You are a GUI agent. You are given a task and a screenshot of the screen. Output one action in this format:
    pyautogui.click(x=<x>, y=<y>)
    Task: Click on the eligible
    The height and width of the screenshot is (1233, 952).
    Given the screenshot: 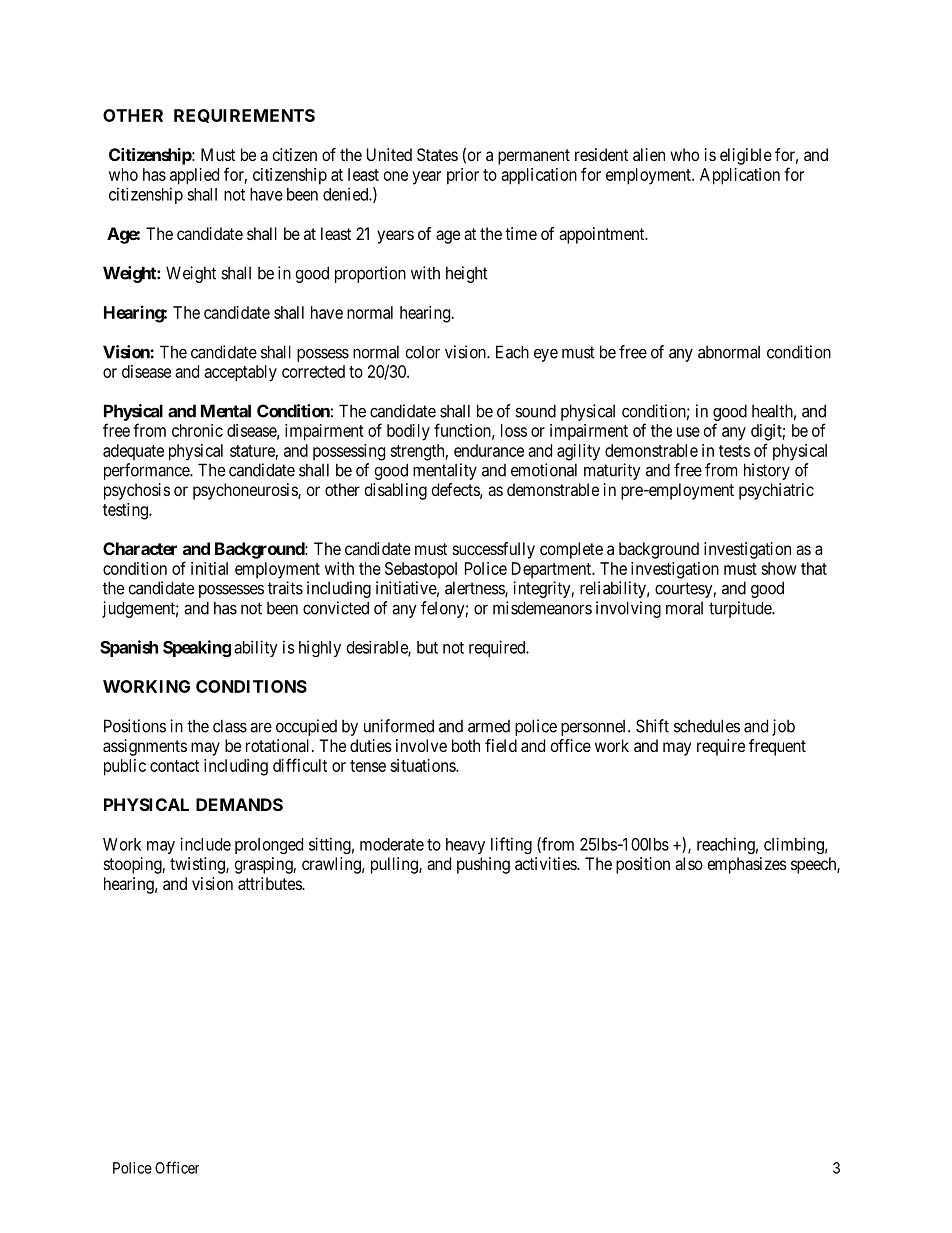 What is the action you would take?
    pyautogui.click(x=746, y=156)
